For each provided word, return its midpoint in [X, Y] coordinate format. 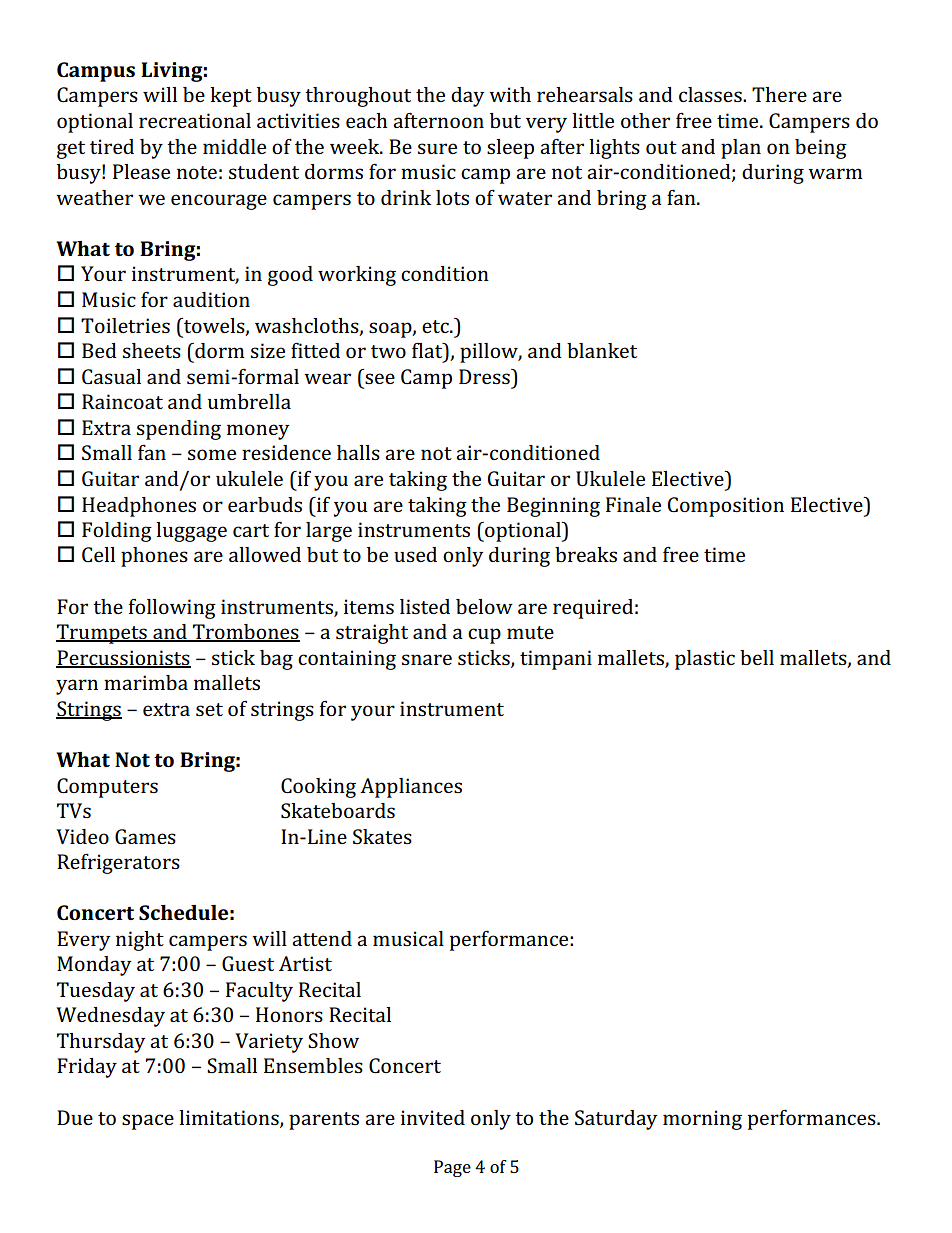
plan [741, 149]
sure [437, 148]
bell [757, 657]
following [172, 608]
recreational [195, 120]
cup [484, 636]
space [148, 1122]
